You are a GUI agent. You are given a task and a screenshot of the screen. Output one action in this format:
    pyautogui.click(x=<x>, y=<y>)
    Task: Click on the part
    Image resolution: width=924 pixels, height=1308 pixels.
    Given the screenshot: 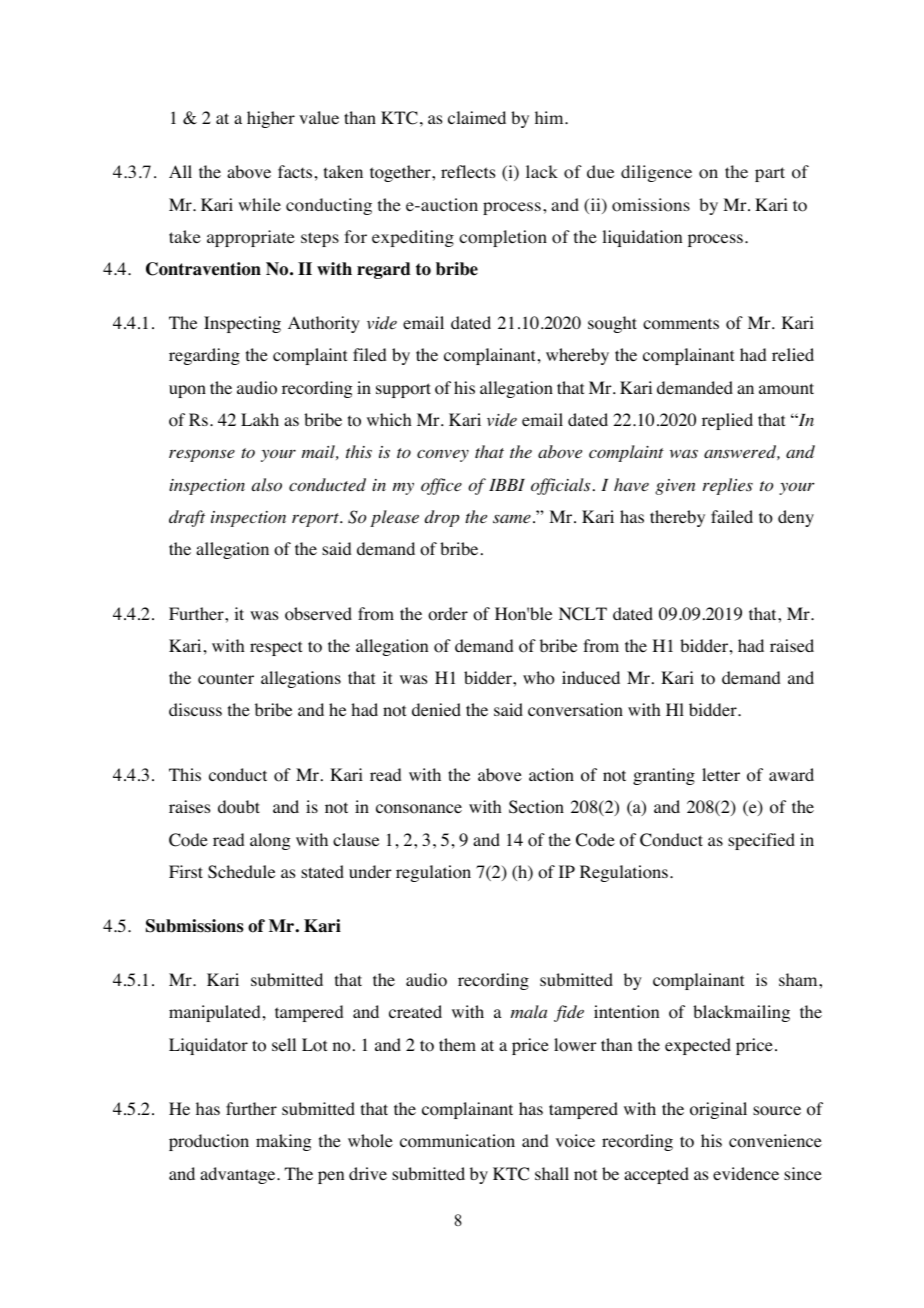 What is the action you would take?
    pyautogui.click(x=770, y=174)
